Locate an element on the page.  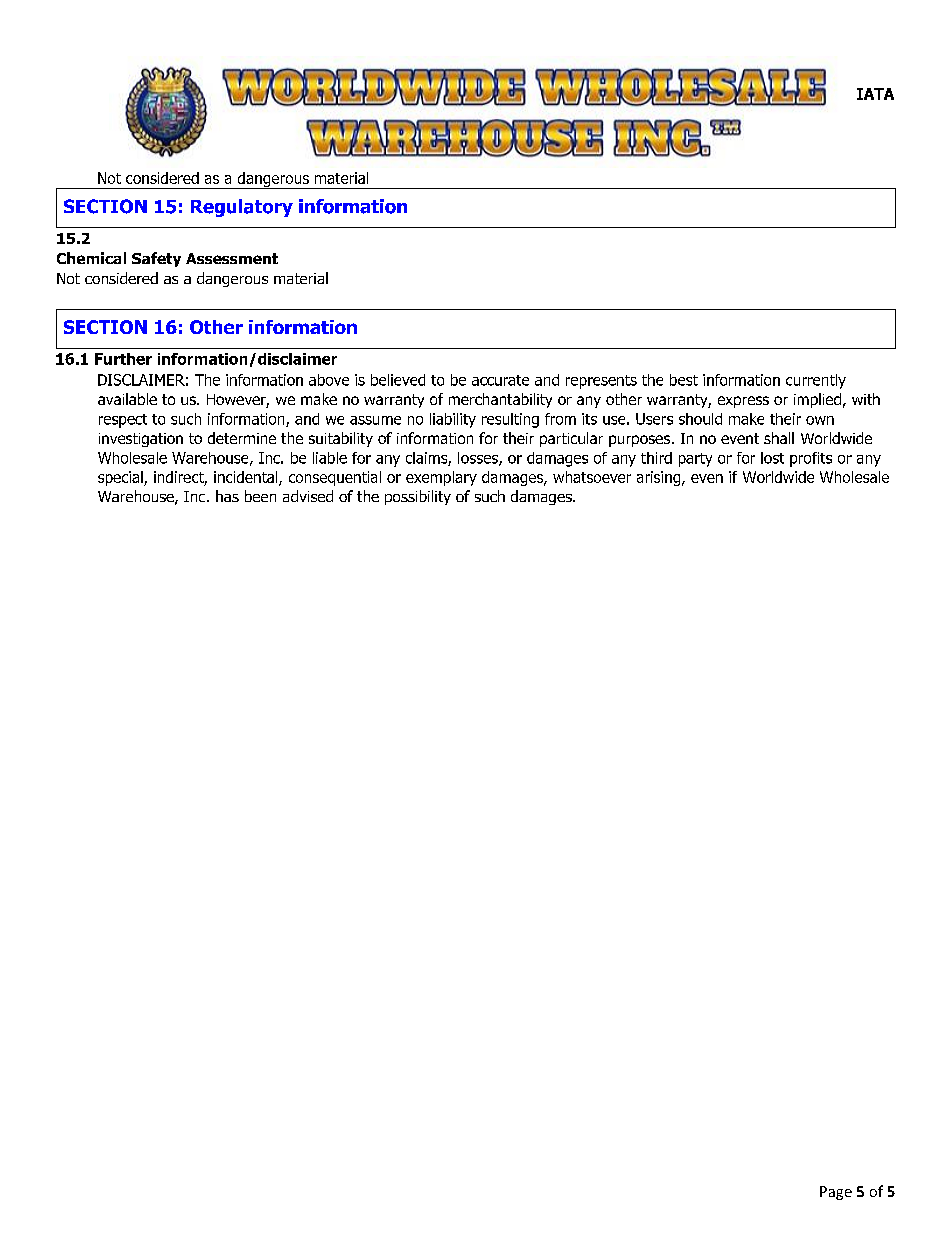
Assessment is located at coordinates (232, 258).
